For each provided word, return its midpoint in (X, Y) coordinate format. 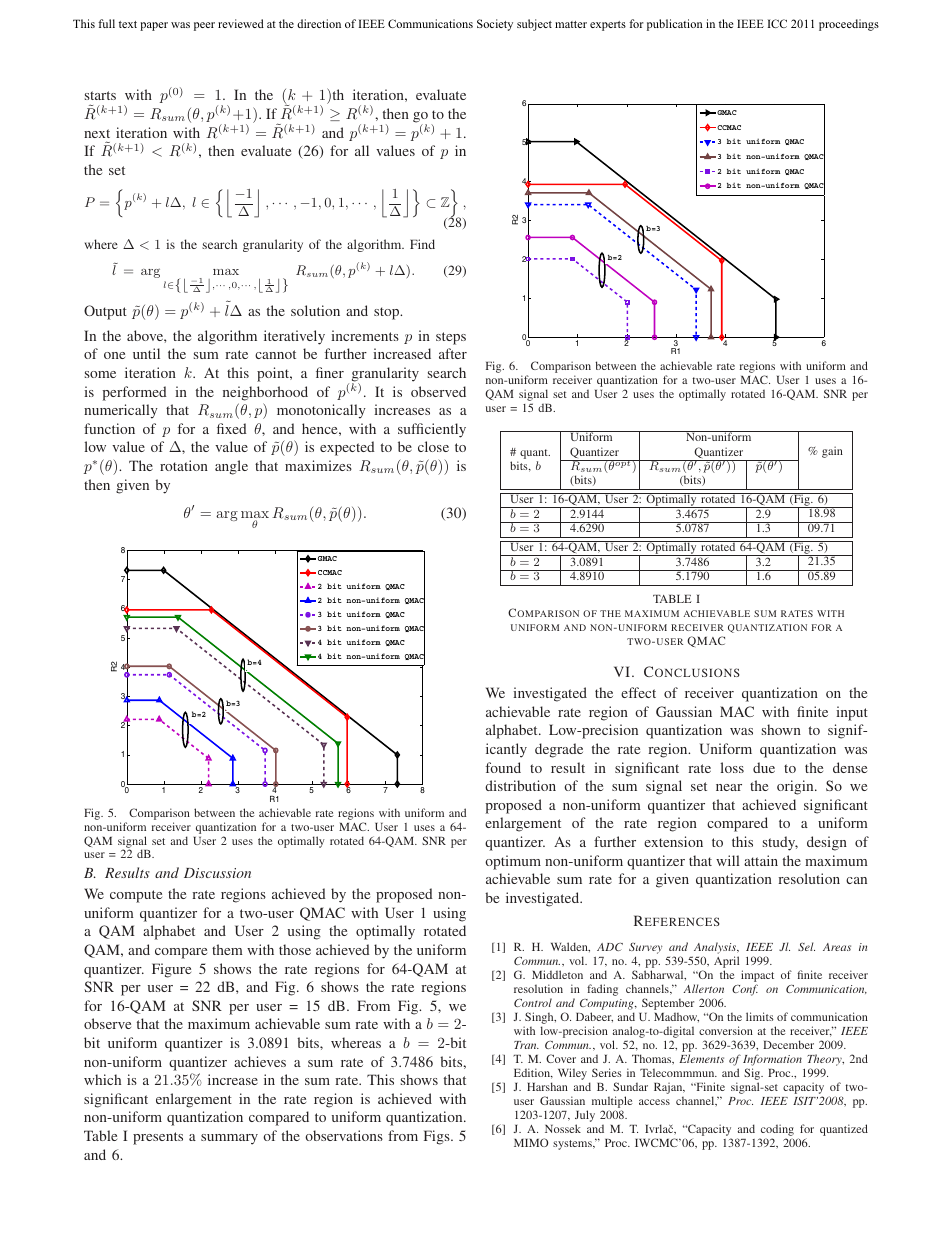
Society (495, 25)
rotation (184, 465)
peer (204, 26)
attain (761, 860)
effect (638, 692)
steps (451, 338)
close (433, 446)
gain (832, 452)
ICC (777, 23)
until (146, 353)
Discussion (217, 873)
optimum (513, 862)
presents (158, 1138)
